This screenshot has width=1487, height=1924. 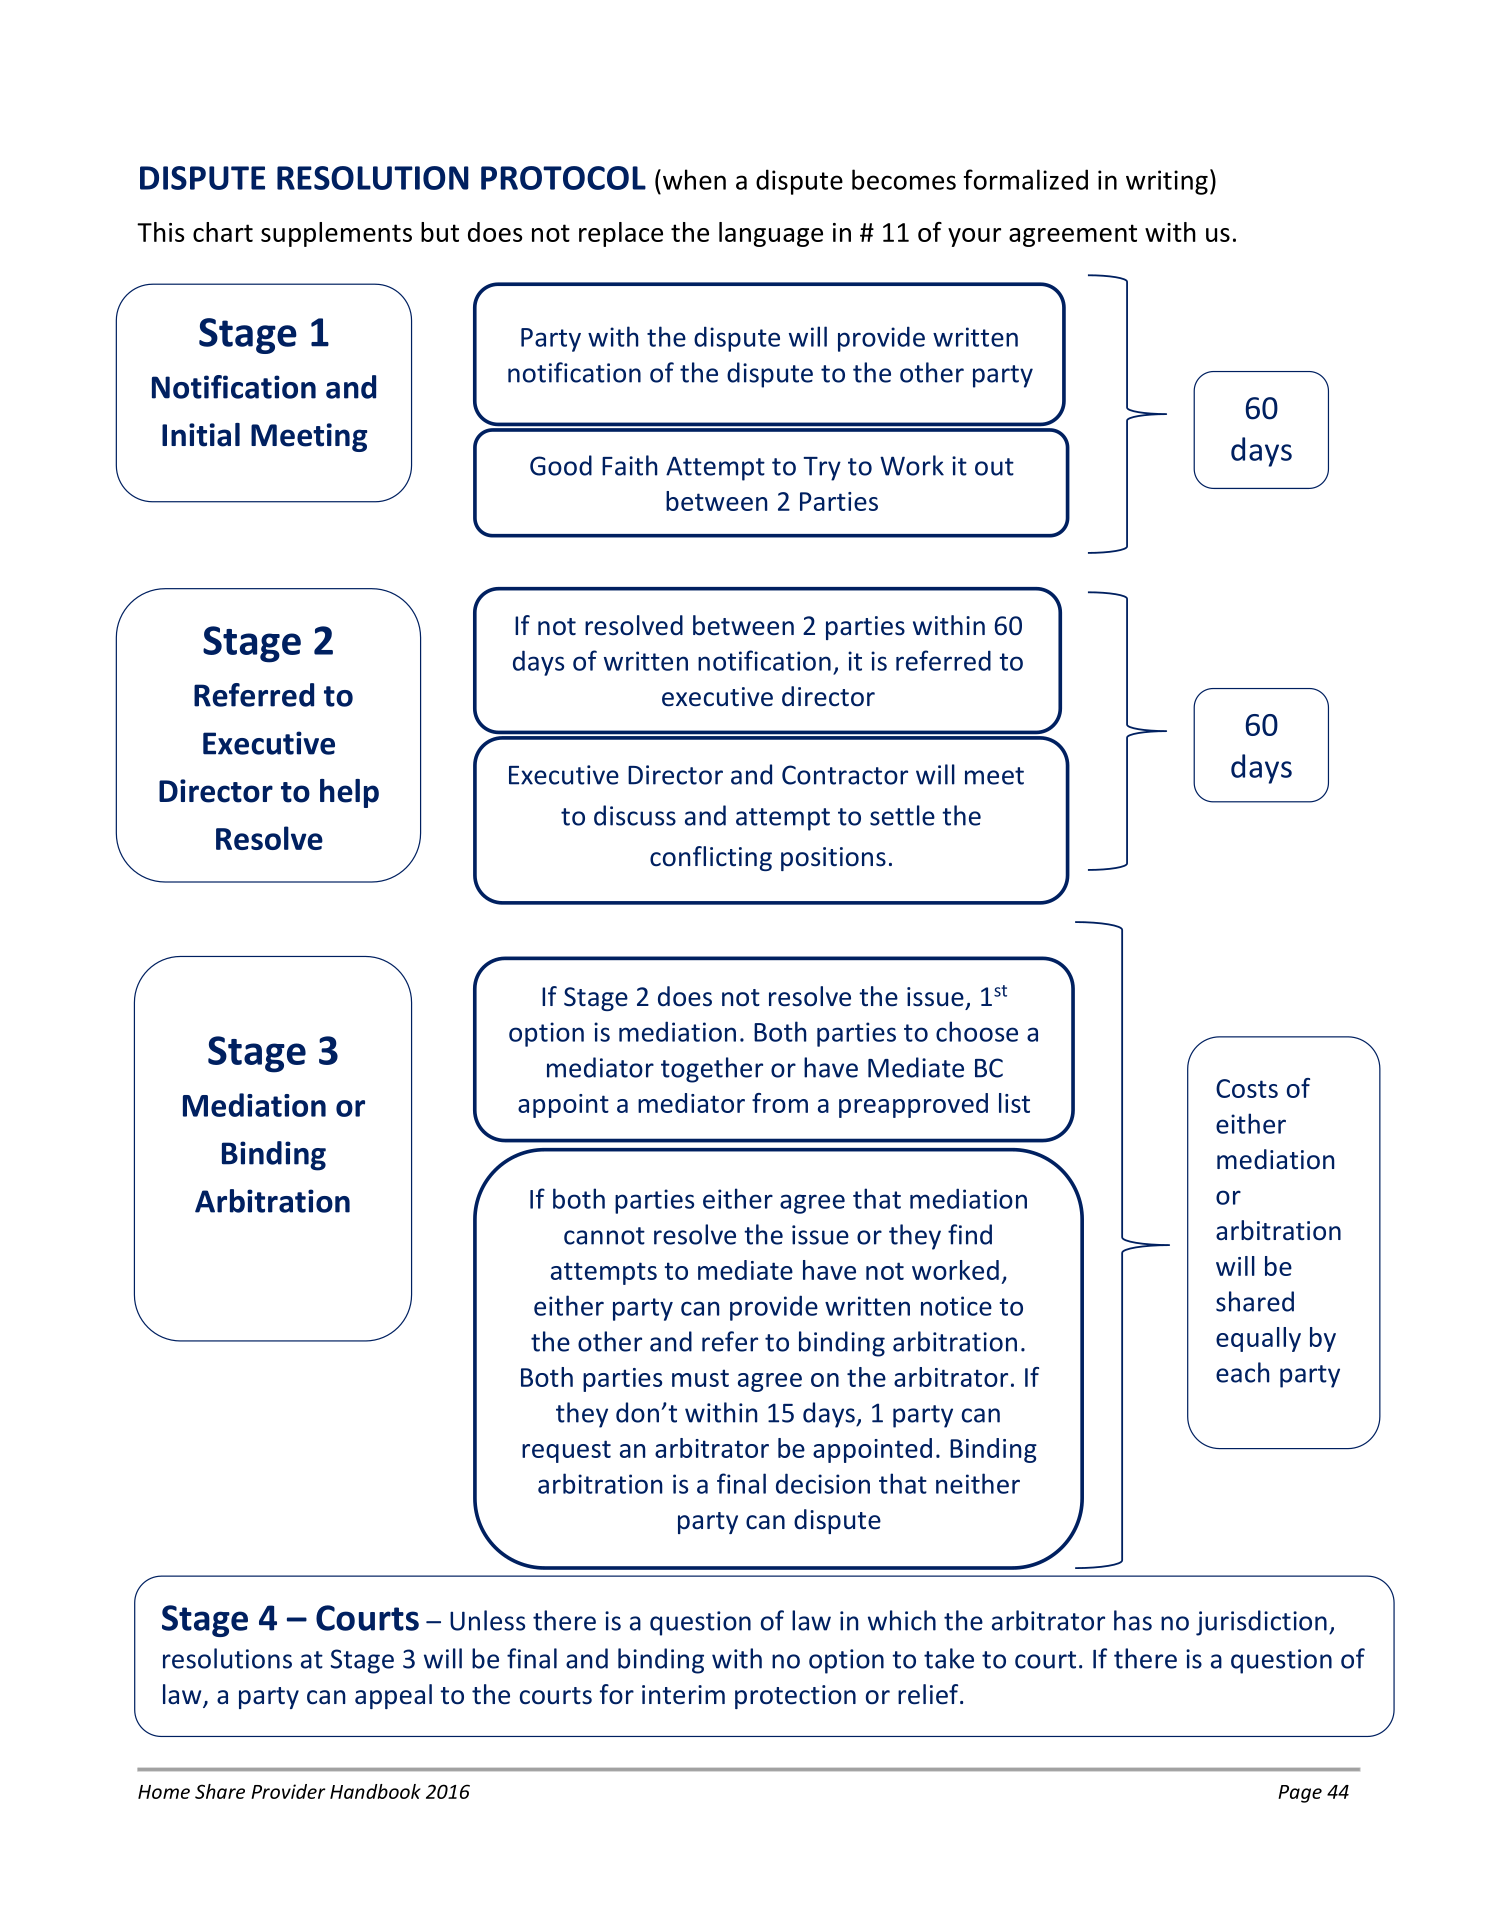 I want to click on writing, so click(x=1167, y=182).
